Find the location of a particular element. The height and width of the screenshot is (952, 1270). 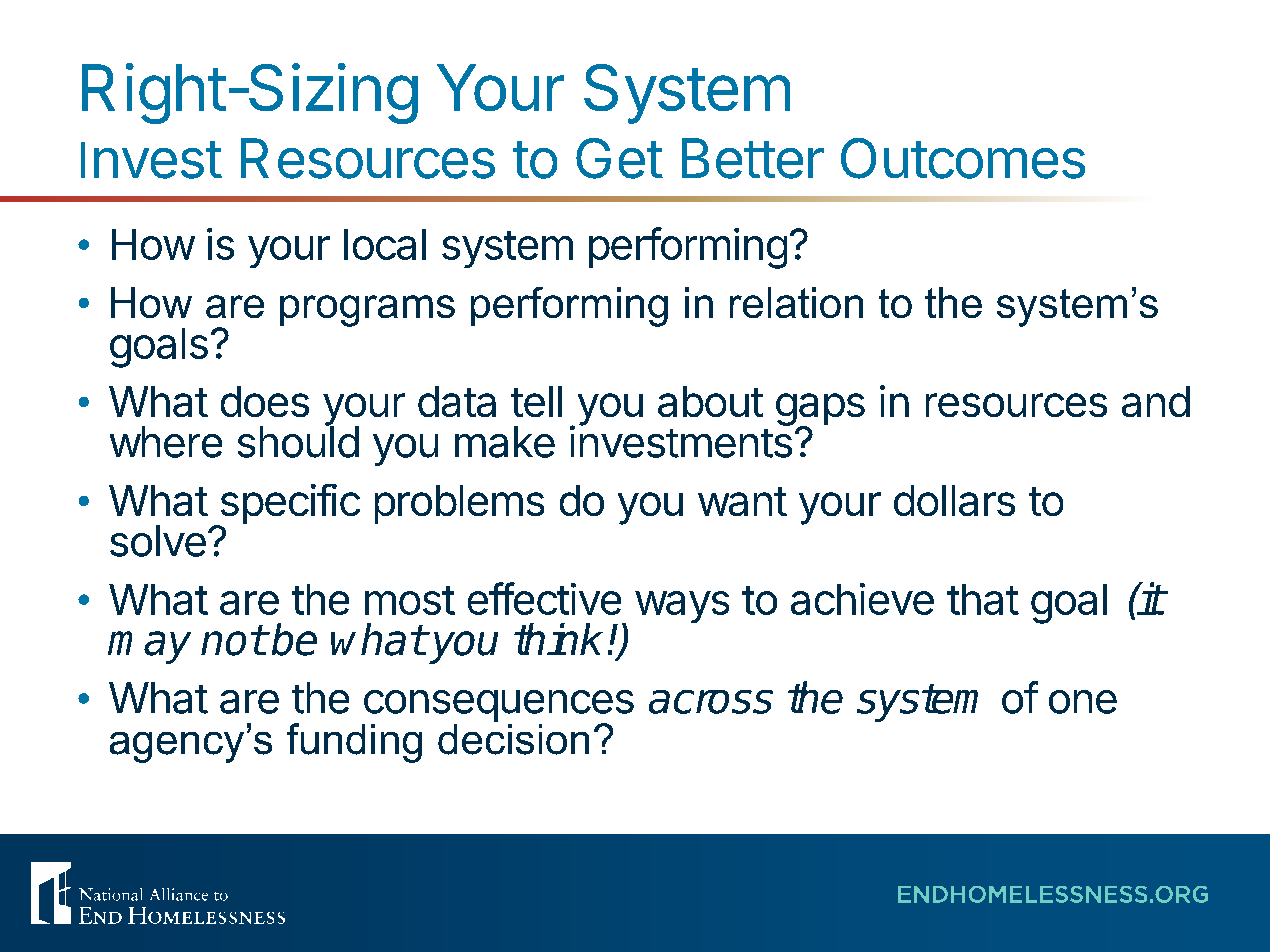

across is located at coordinates (711, 702).
